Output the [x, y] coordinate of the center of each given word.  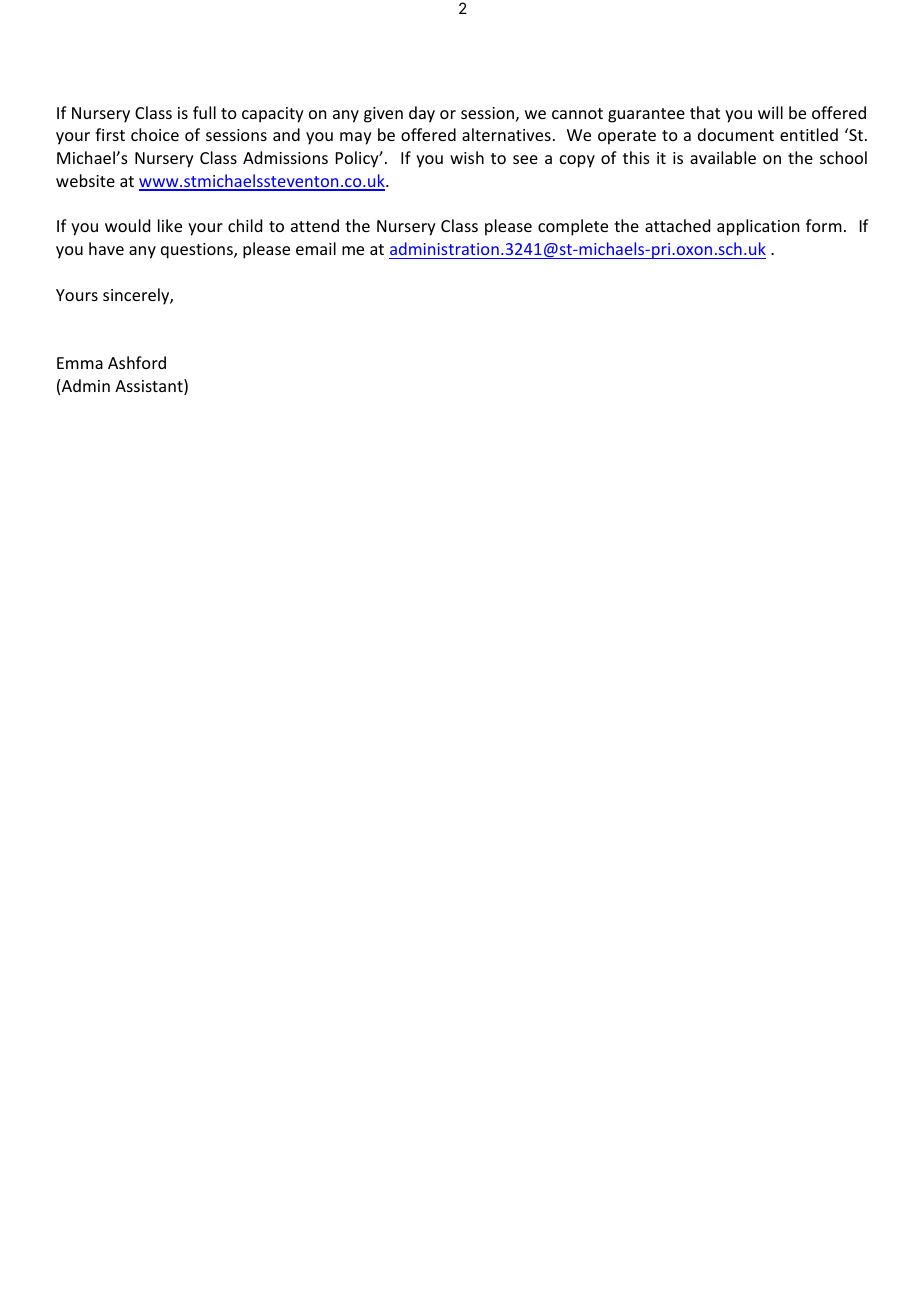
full [204, 112]
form [824, 225]
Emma [80, 363]
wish [467, 157]
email [316, 248]
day [422, 114]
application [758, 227]
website [85, 180]
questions [198, 251]
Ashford [137, 362]
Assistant [150, 387]
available [723, 157]
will [770, 112]
